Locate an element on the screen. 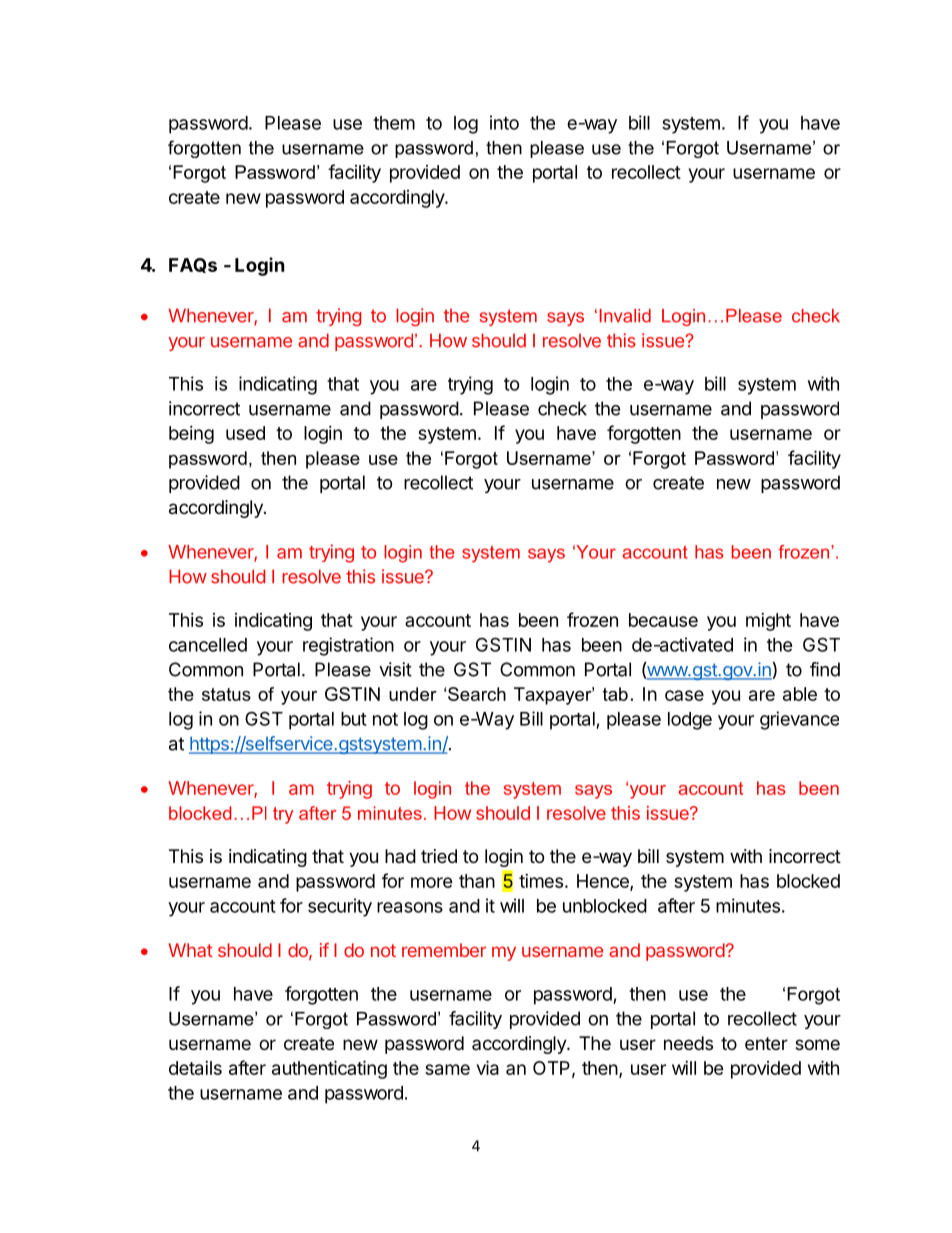 This screenshot has width=952, height=1233. Search is located at coordinates (477, 694).
